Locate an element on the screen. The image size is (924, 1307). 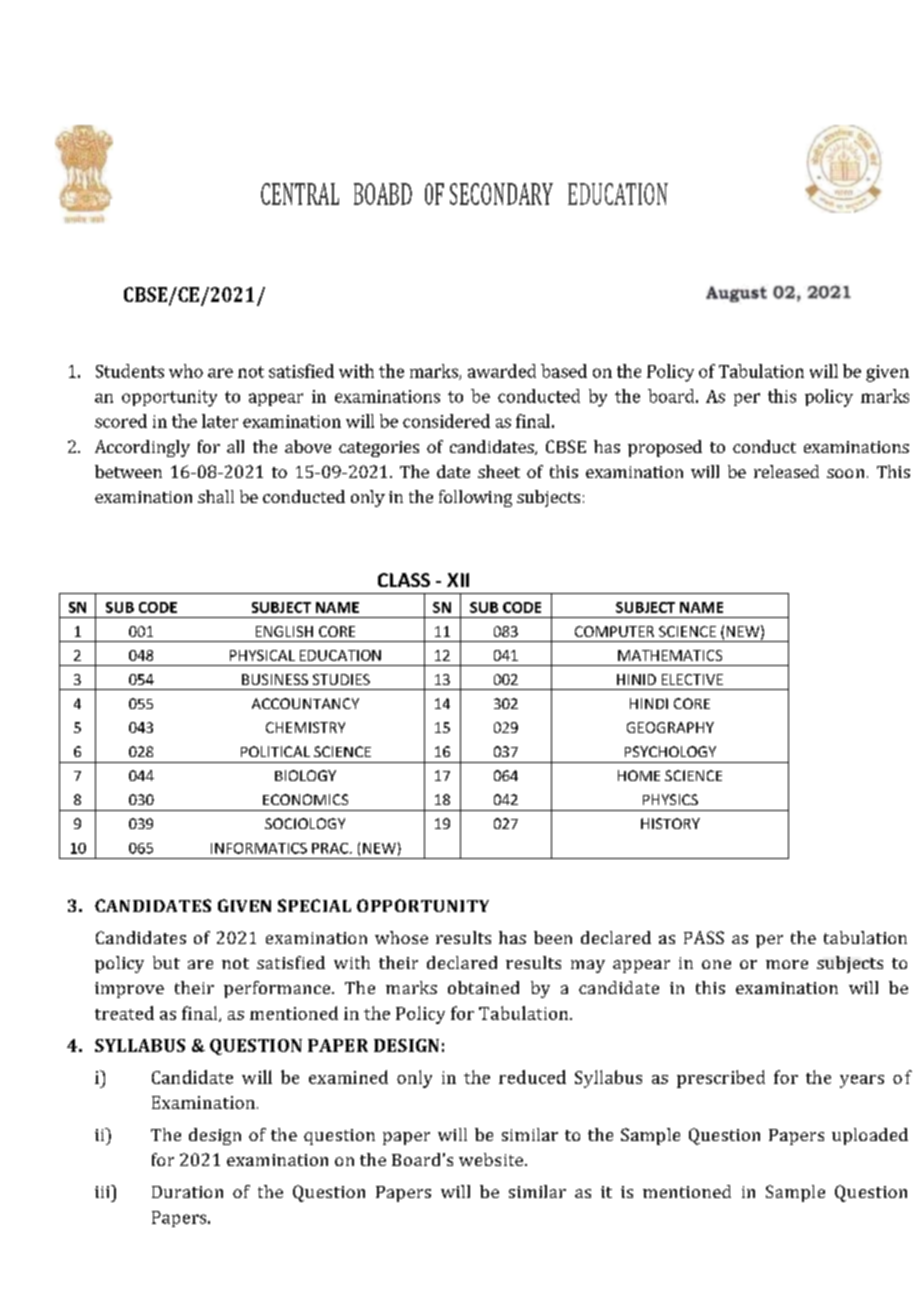
more is located at coordinates (787, 964).
